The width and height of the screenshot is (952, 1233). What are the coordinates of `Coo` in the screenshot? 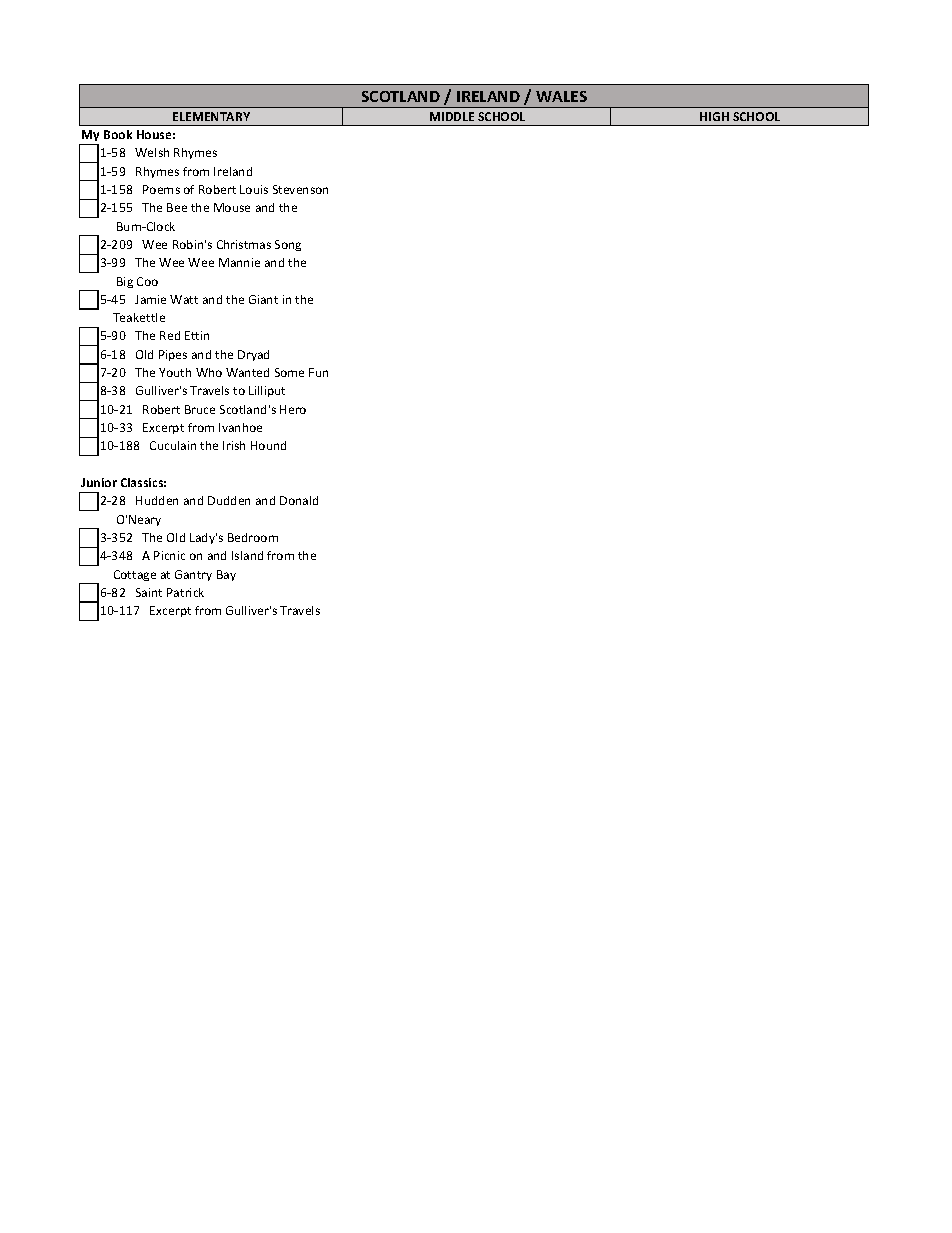 It's located at (147, 281).
